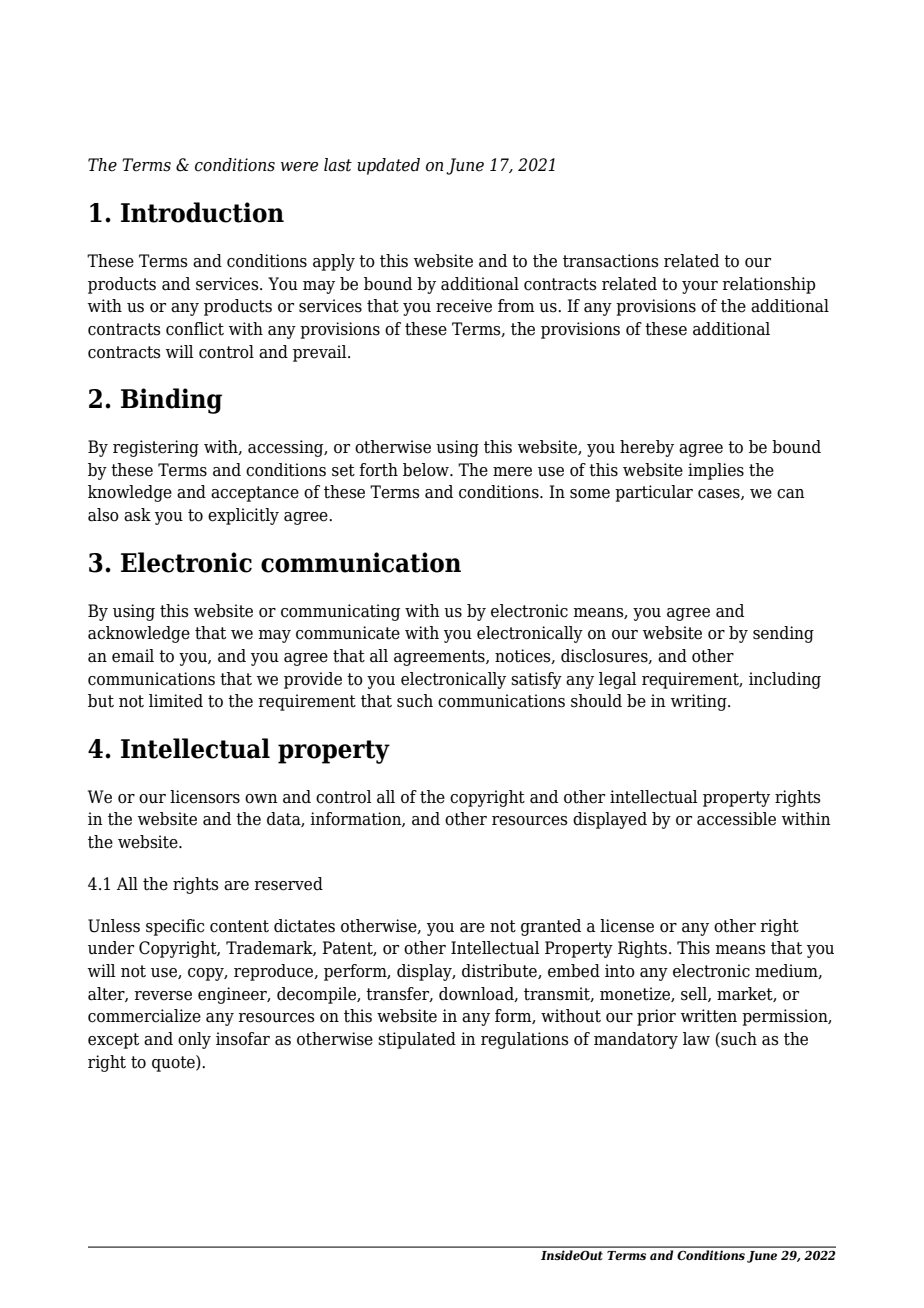 The image size is (924, 1308). Describe the element at coordinates (427, 470) in the screenshot. I see `below` at that location.
